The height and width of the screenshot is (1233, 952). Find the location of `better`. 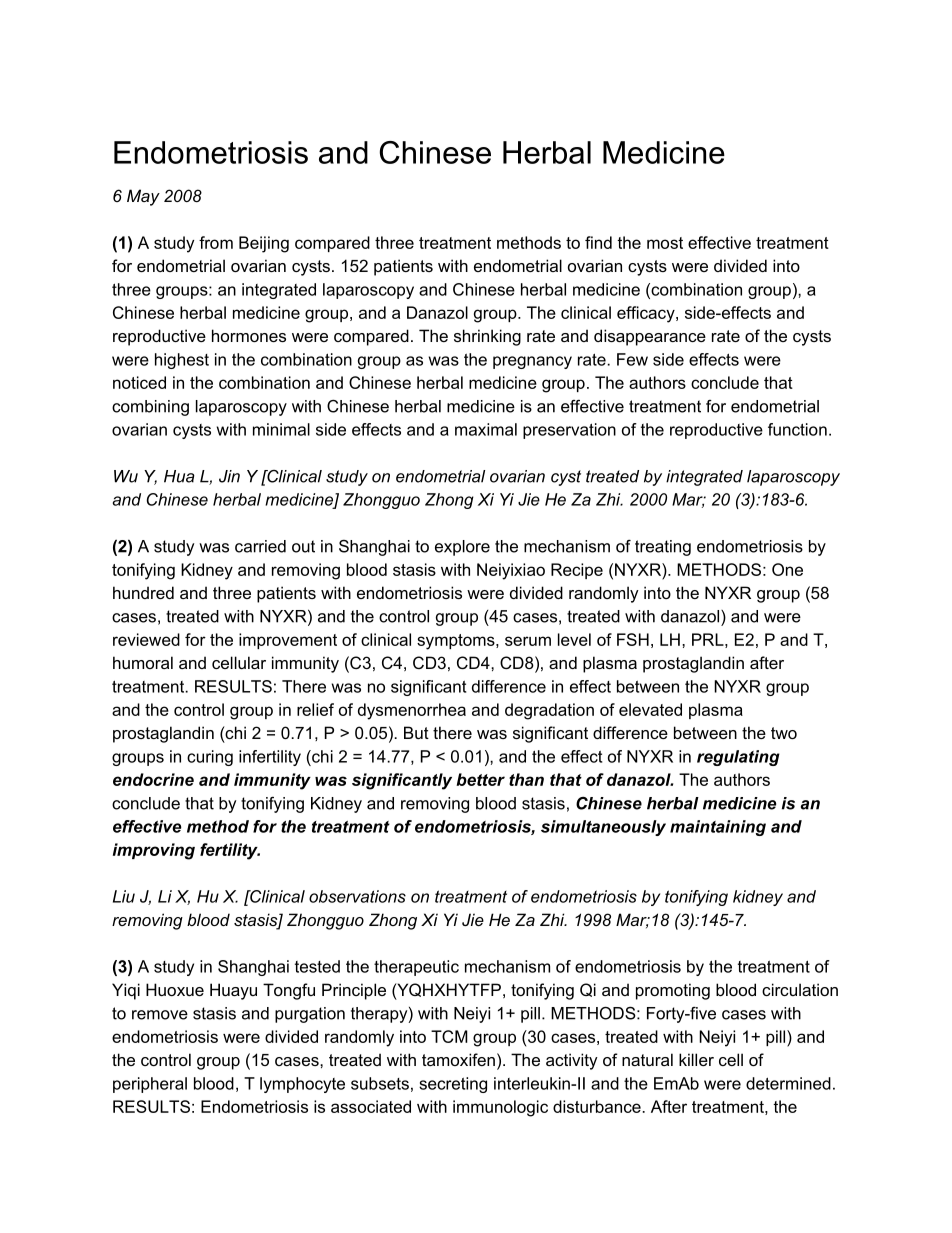

better is located at coordinates (480, 779).
